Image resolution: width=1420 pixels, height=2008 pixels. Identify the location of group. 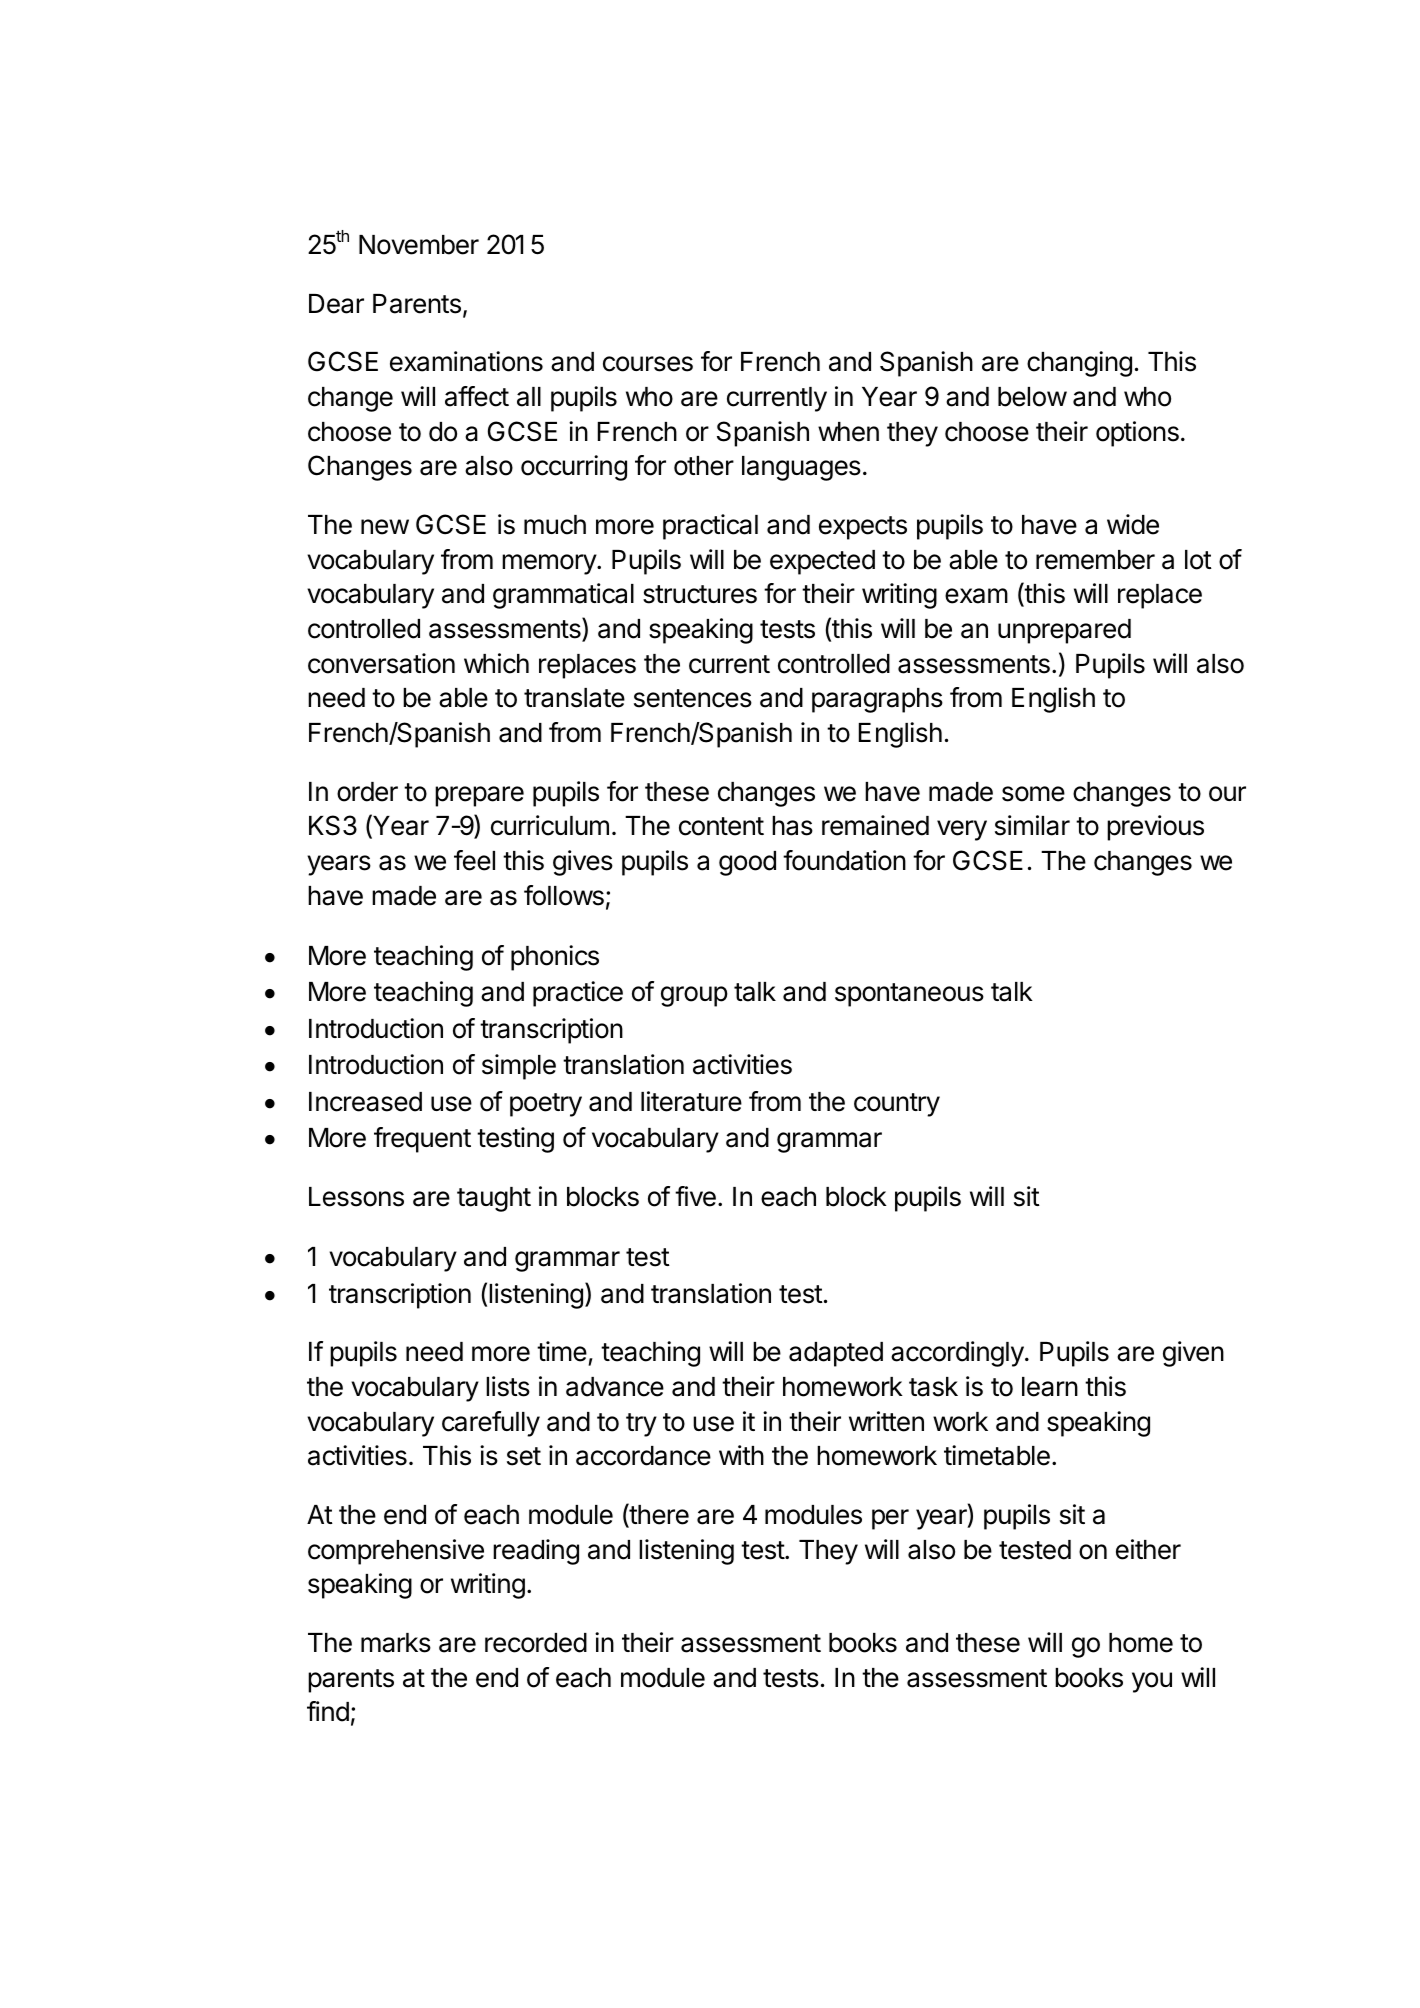
(694, 996).
